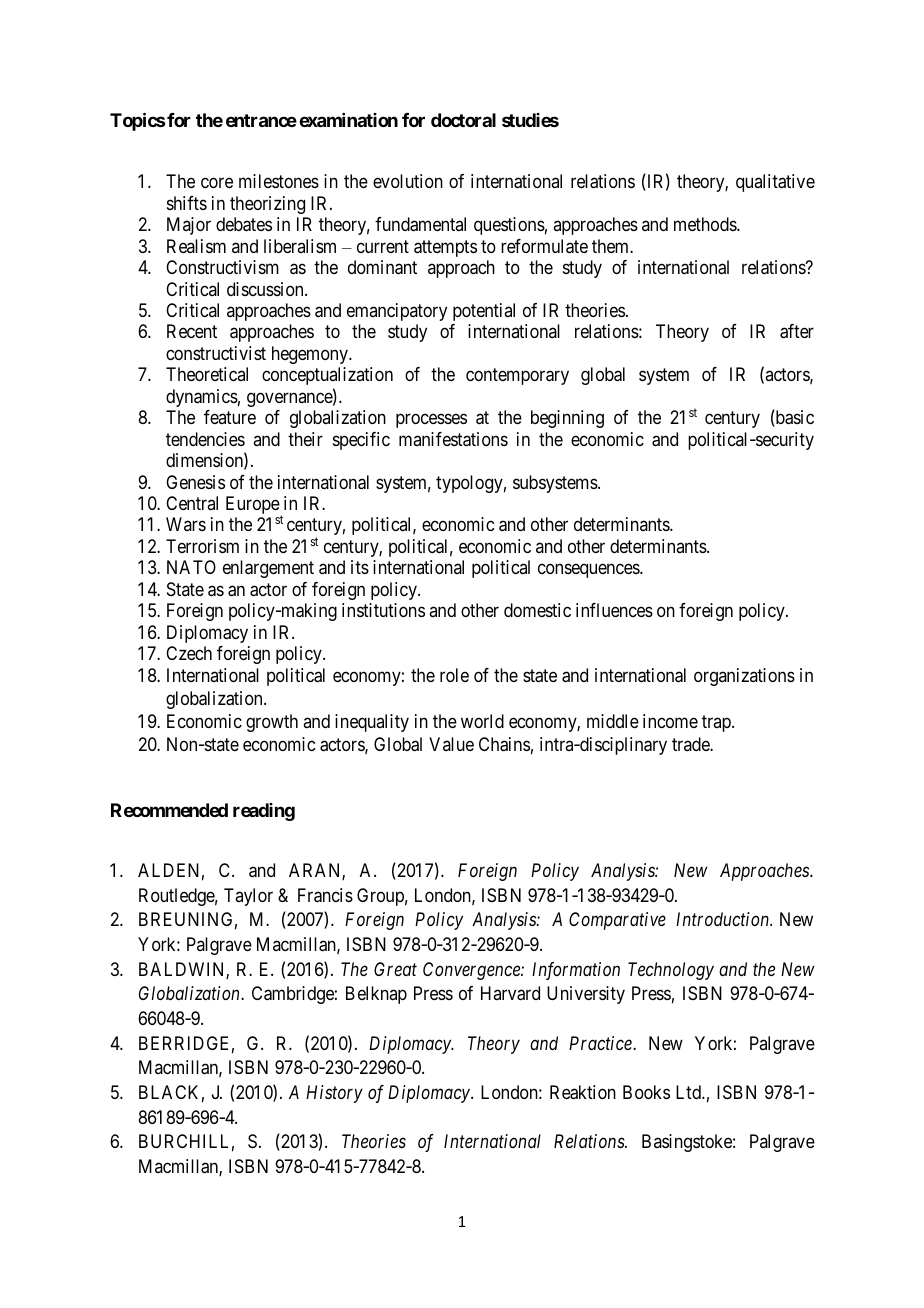 Image resolution: width=924 pixels, height=1308 pixels. What do you see at coordinates (463, 120) in the image?
I see `doctoral` at bounding box center [463, 120].
